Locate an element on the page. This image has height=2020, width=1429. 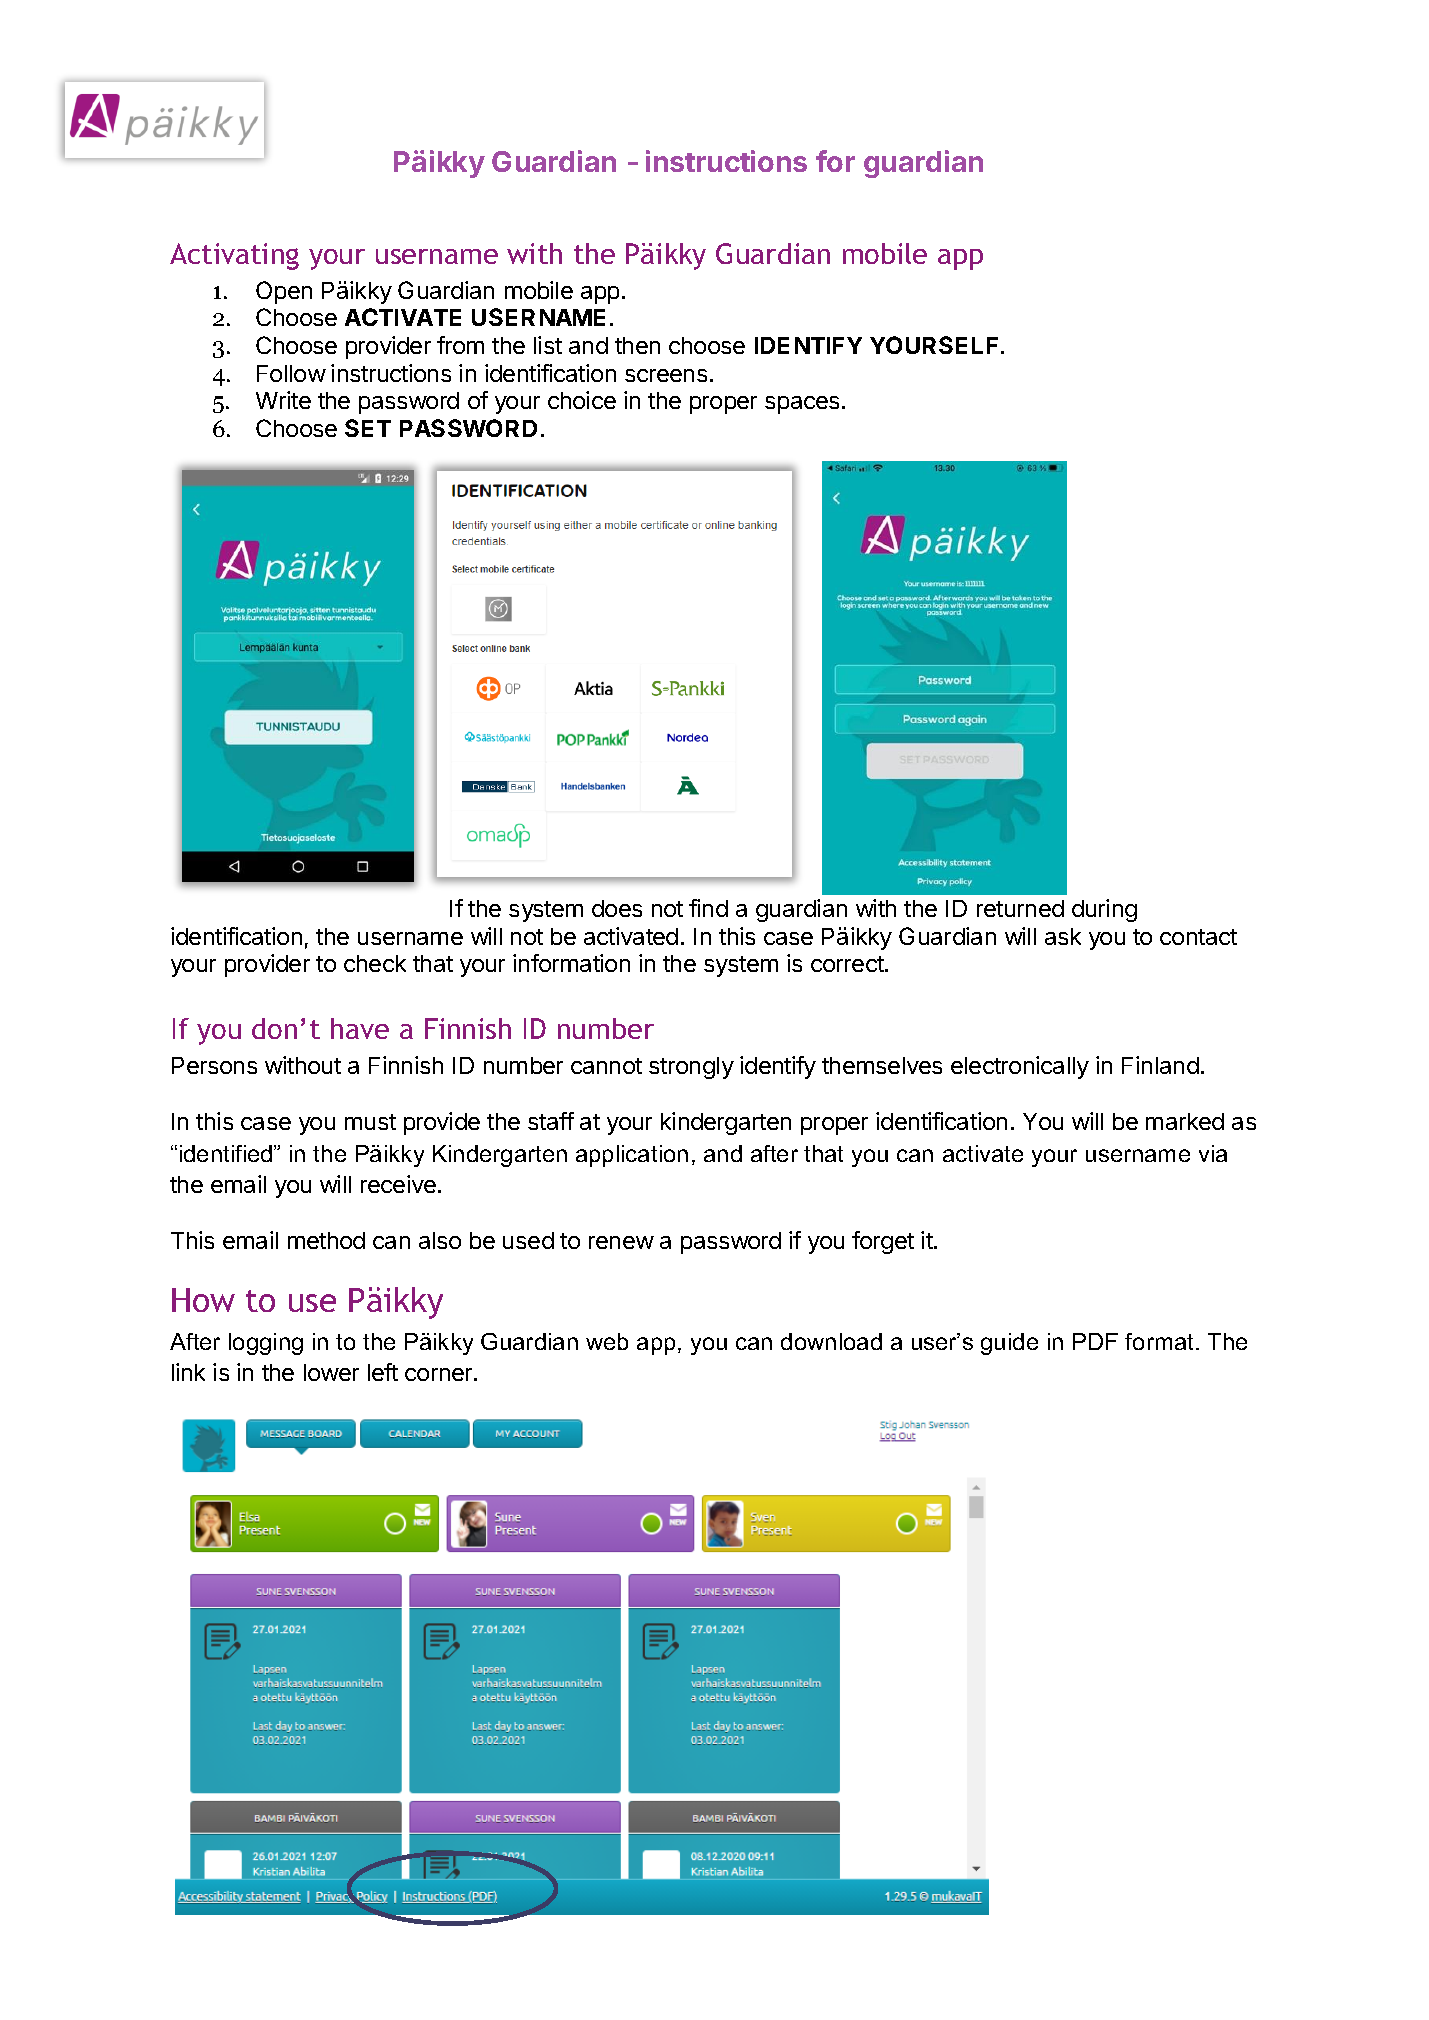
logging is located at coordinates (266, 1344).
